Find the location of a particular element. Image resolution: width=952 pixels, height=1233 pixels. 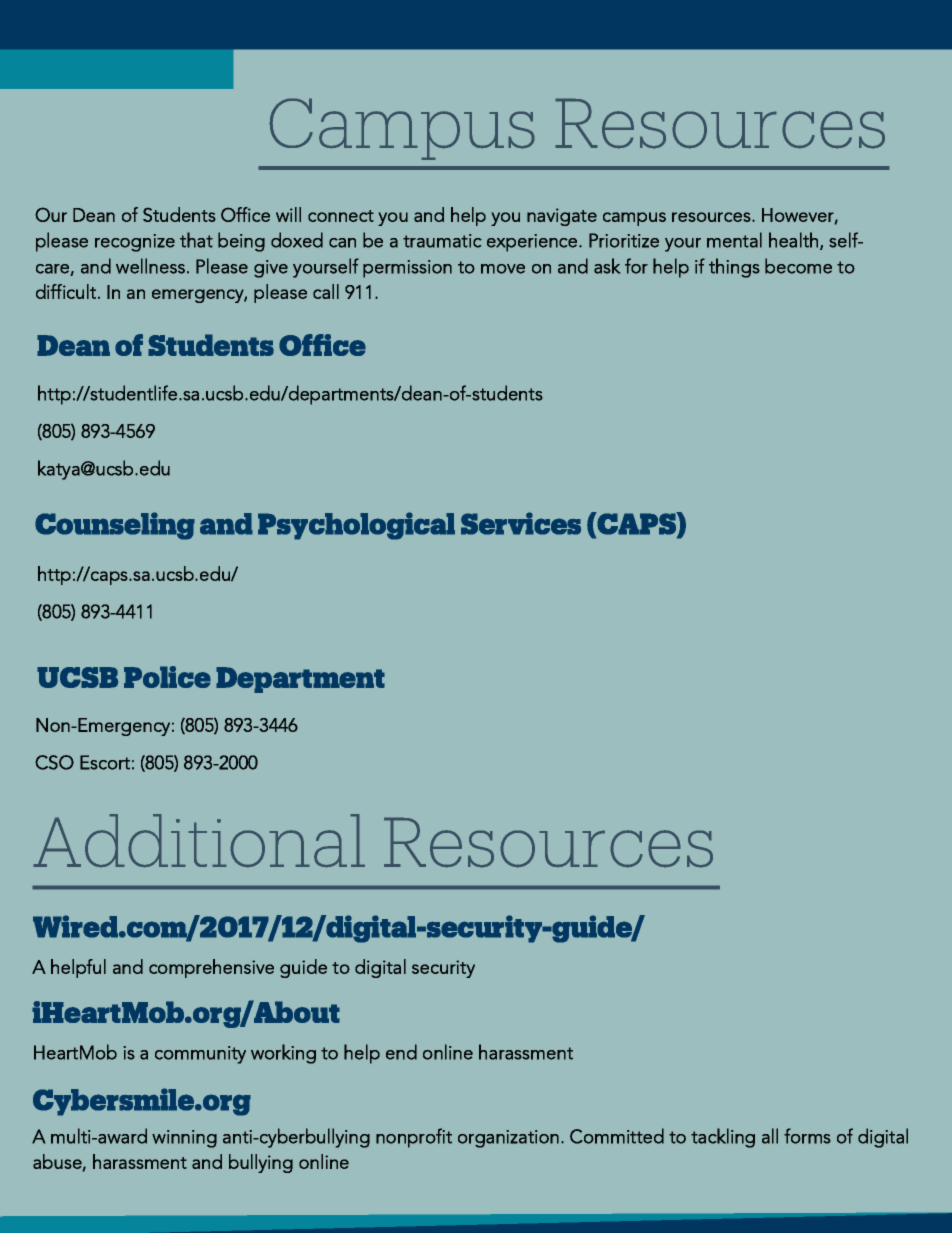

winning is located at coordinates (184, 1139).
